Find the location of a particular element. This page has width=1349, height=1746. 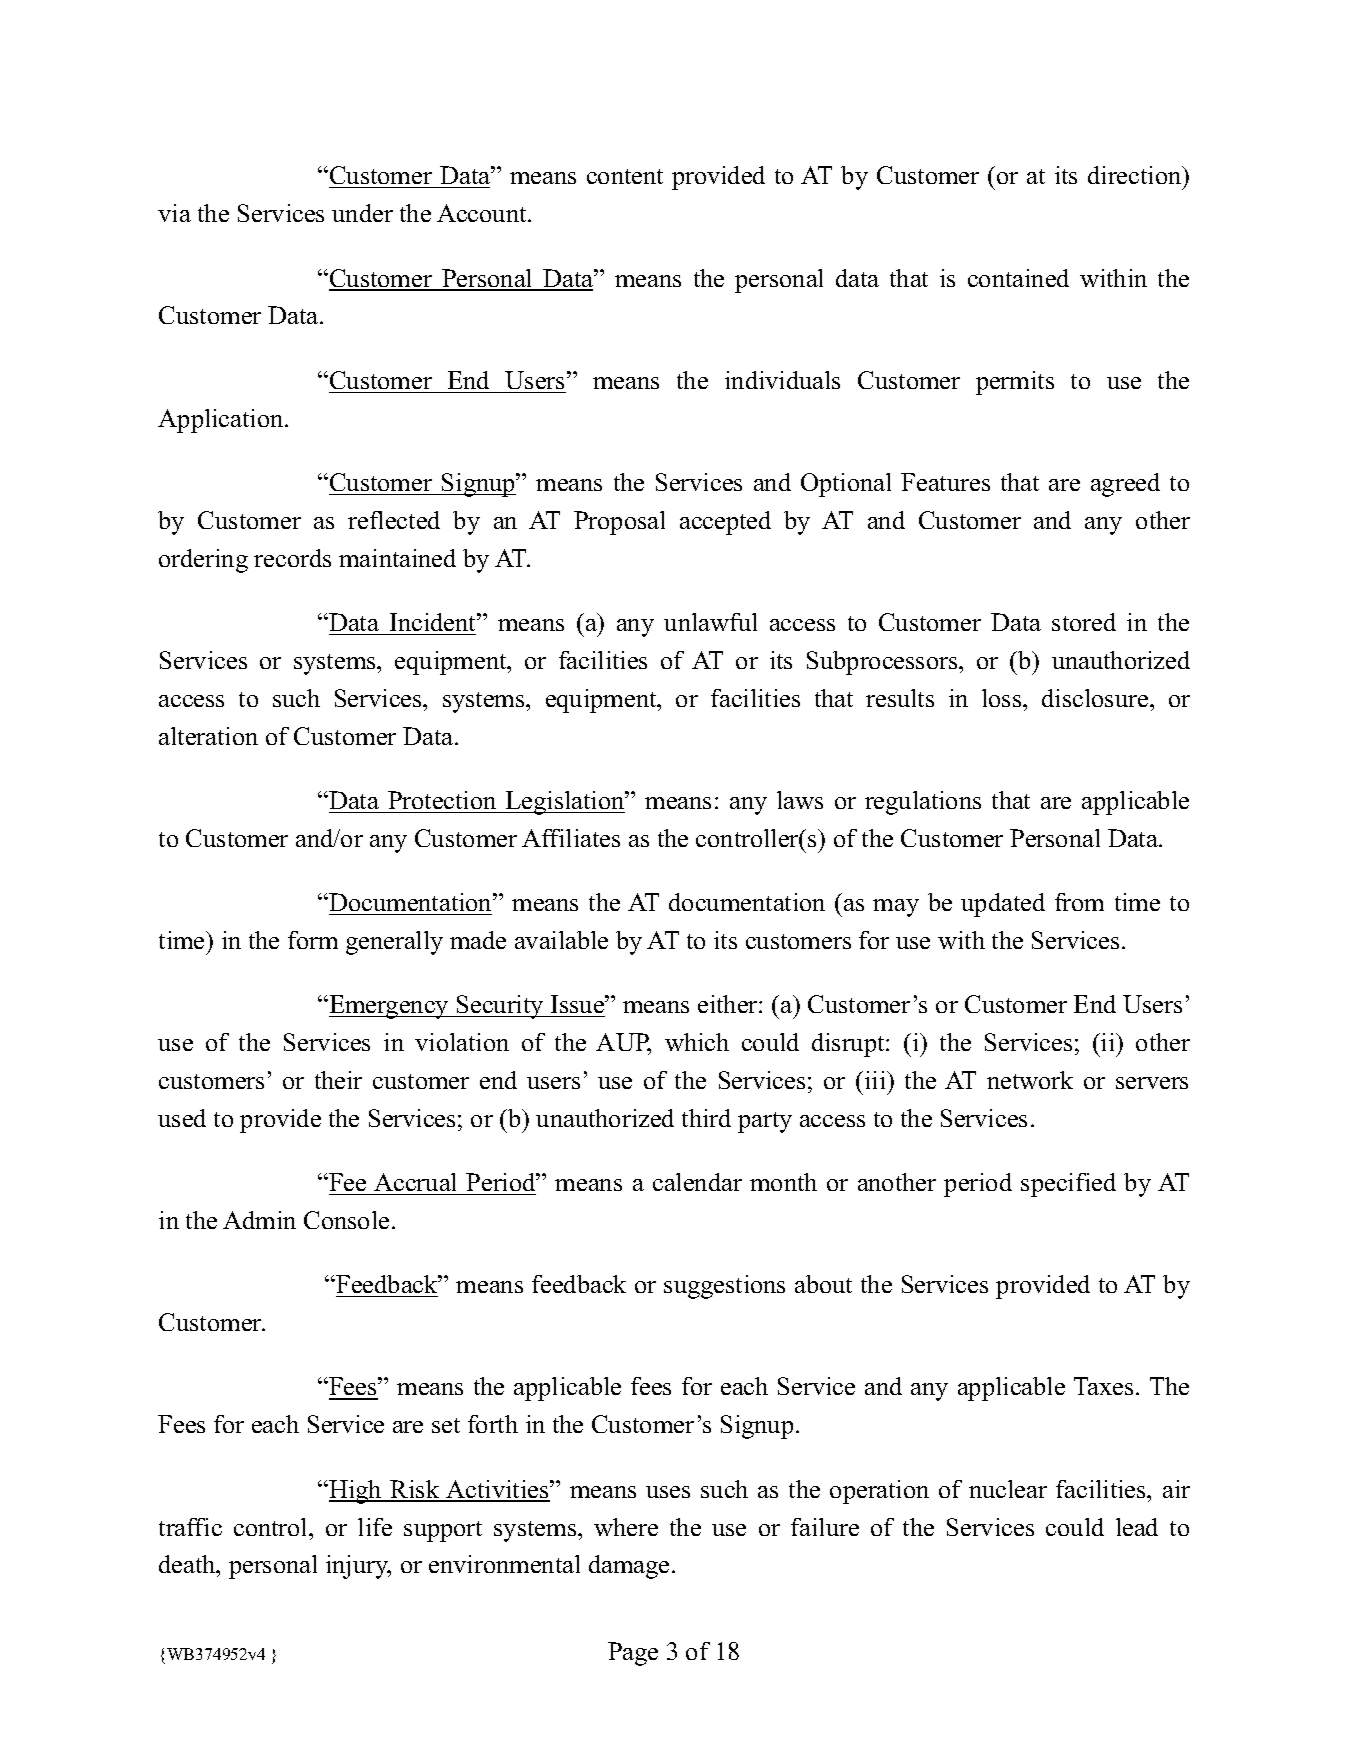

Page is located at coordinates (633, 1654).
